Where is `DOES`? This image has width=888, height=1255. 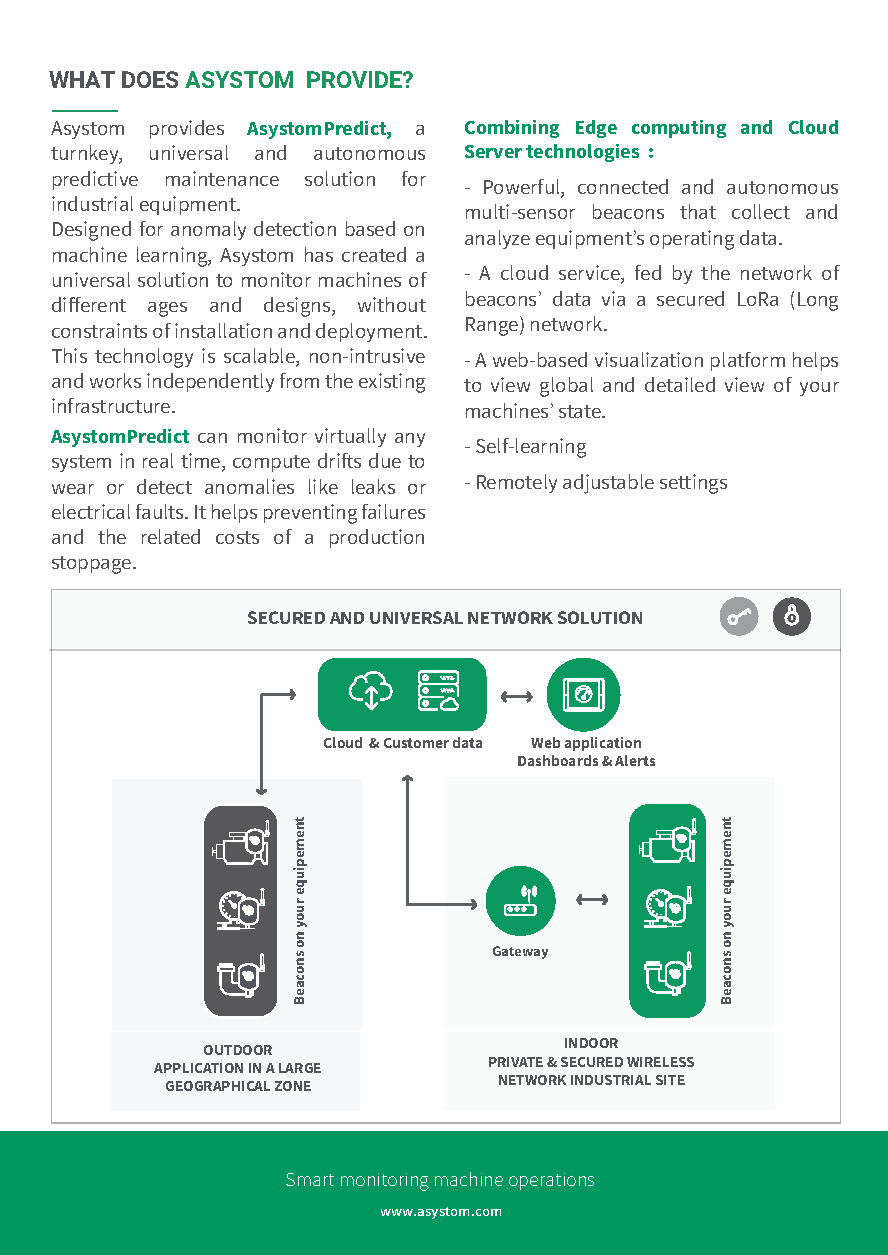
DOES is located at coordinates (150, 79).
